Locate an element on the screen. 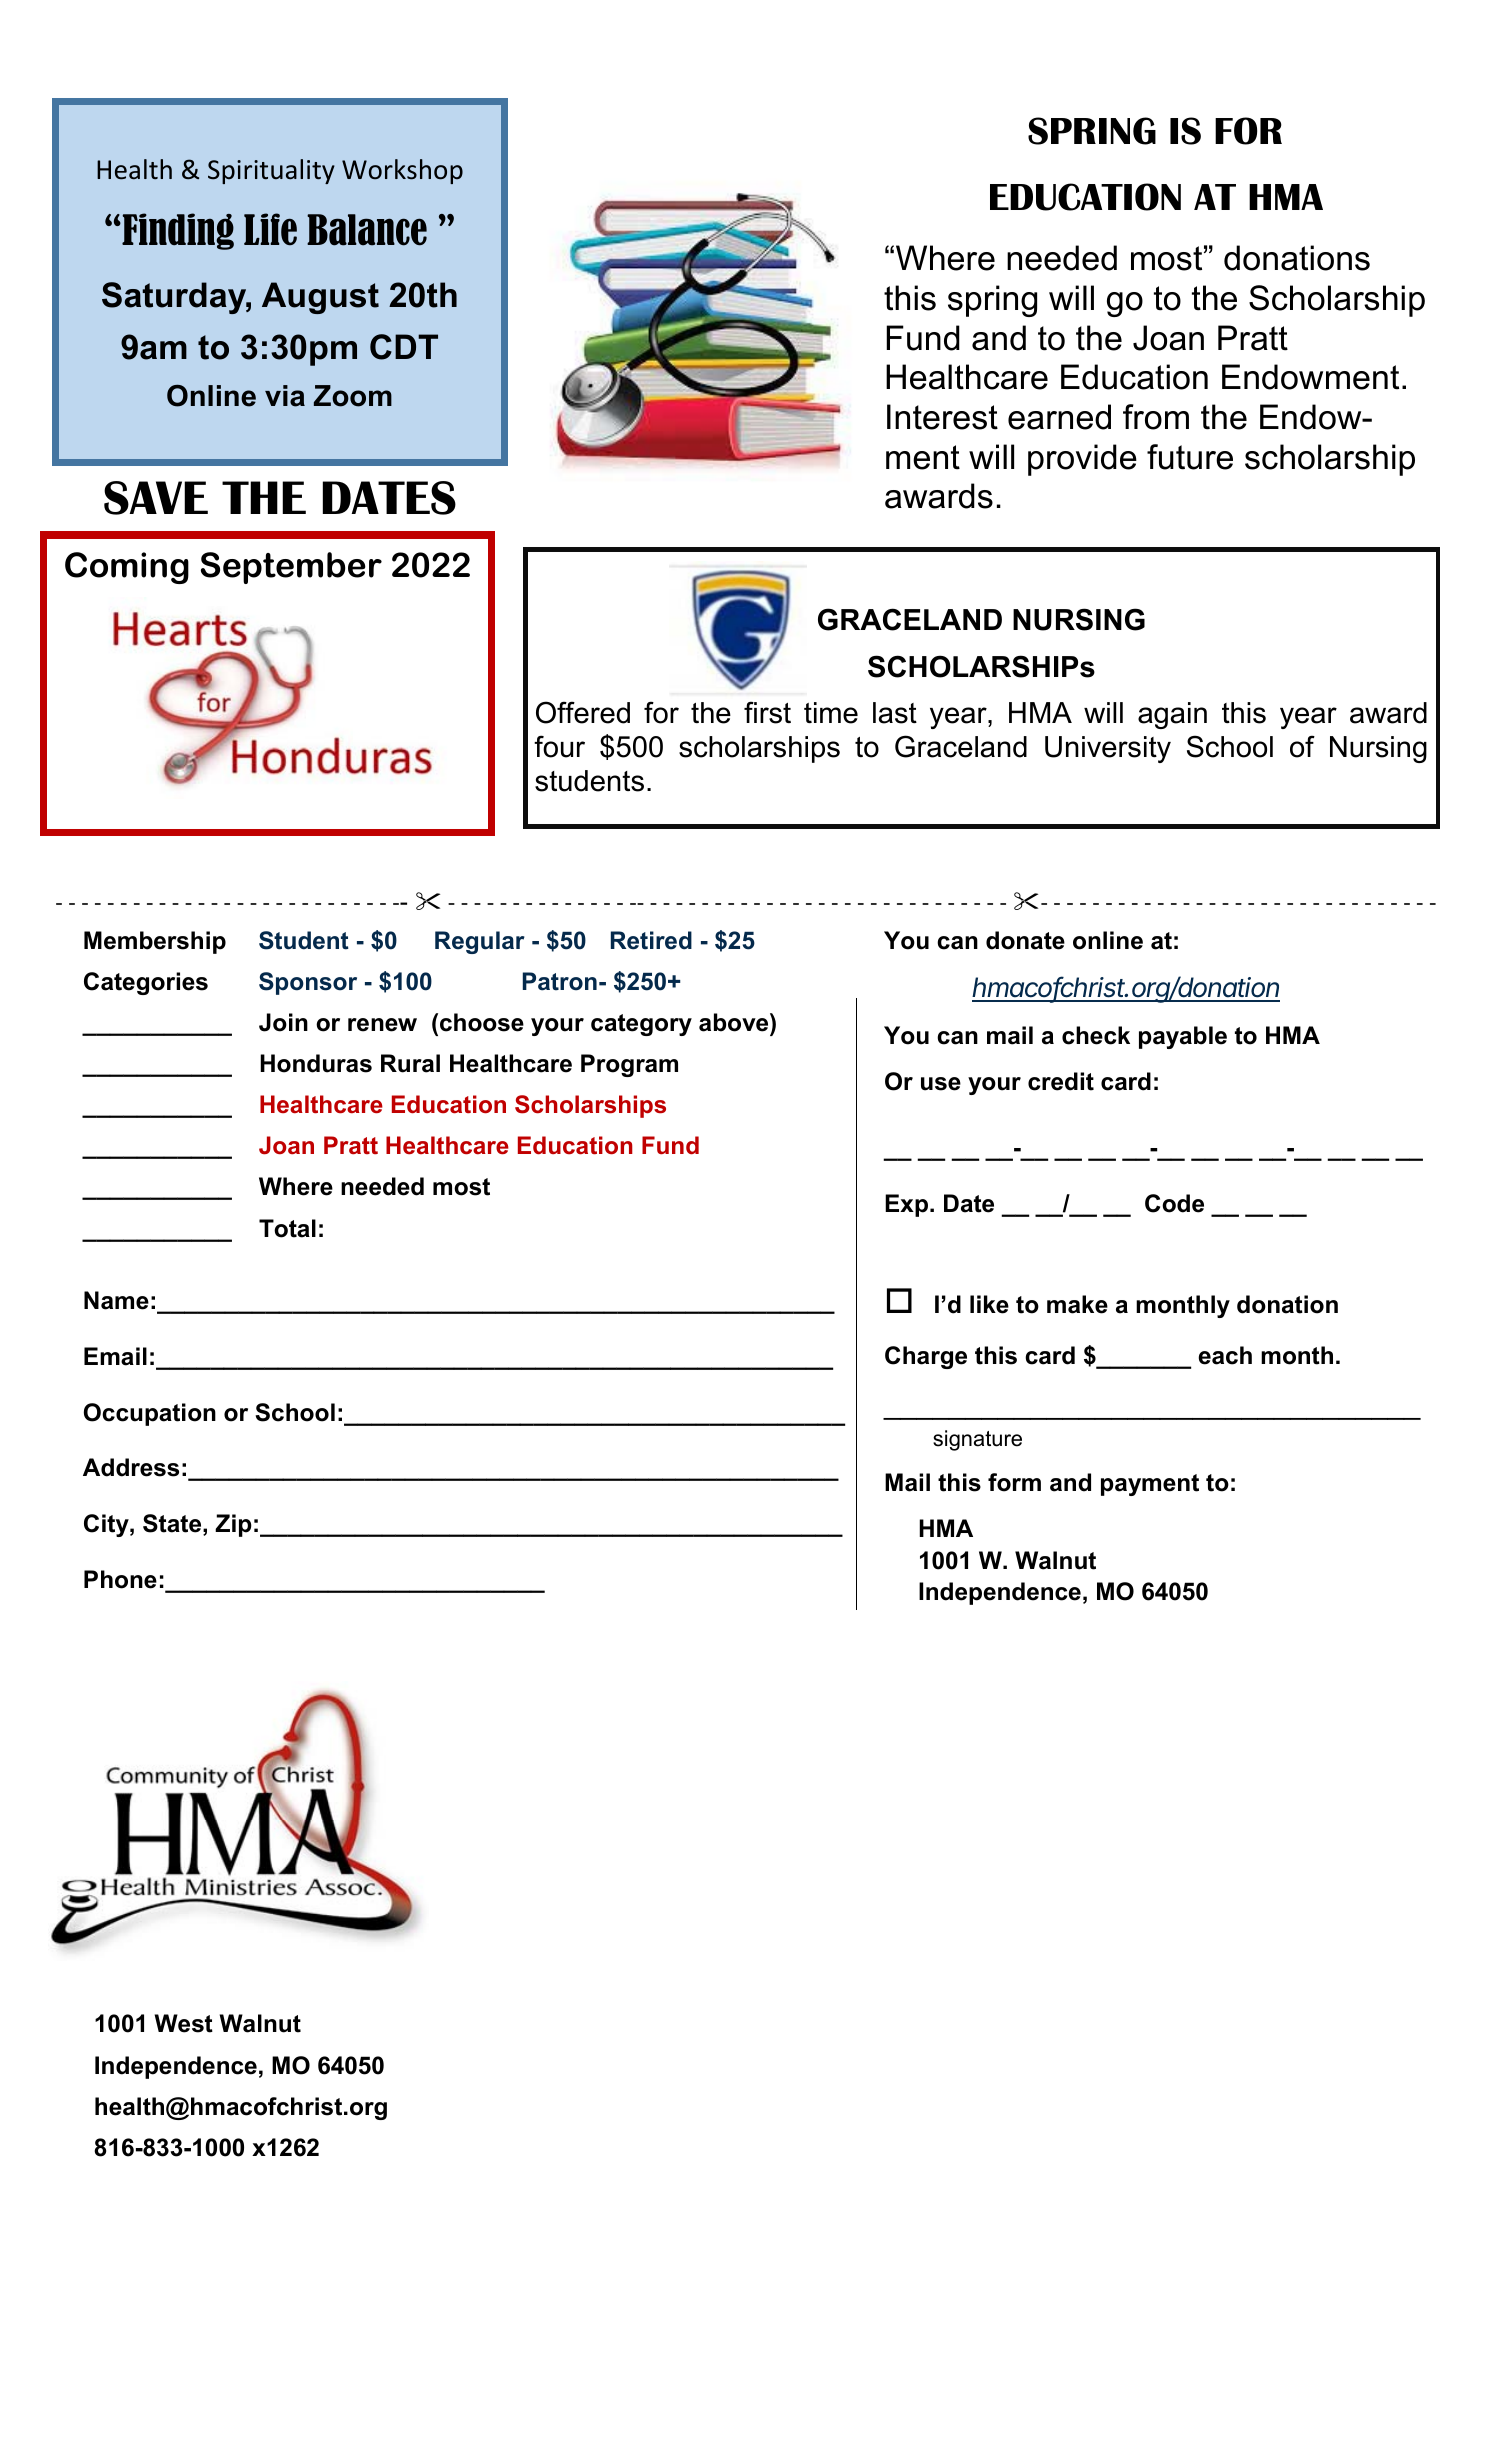  form is located at coordinates (1014, 1482).
